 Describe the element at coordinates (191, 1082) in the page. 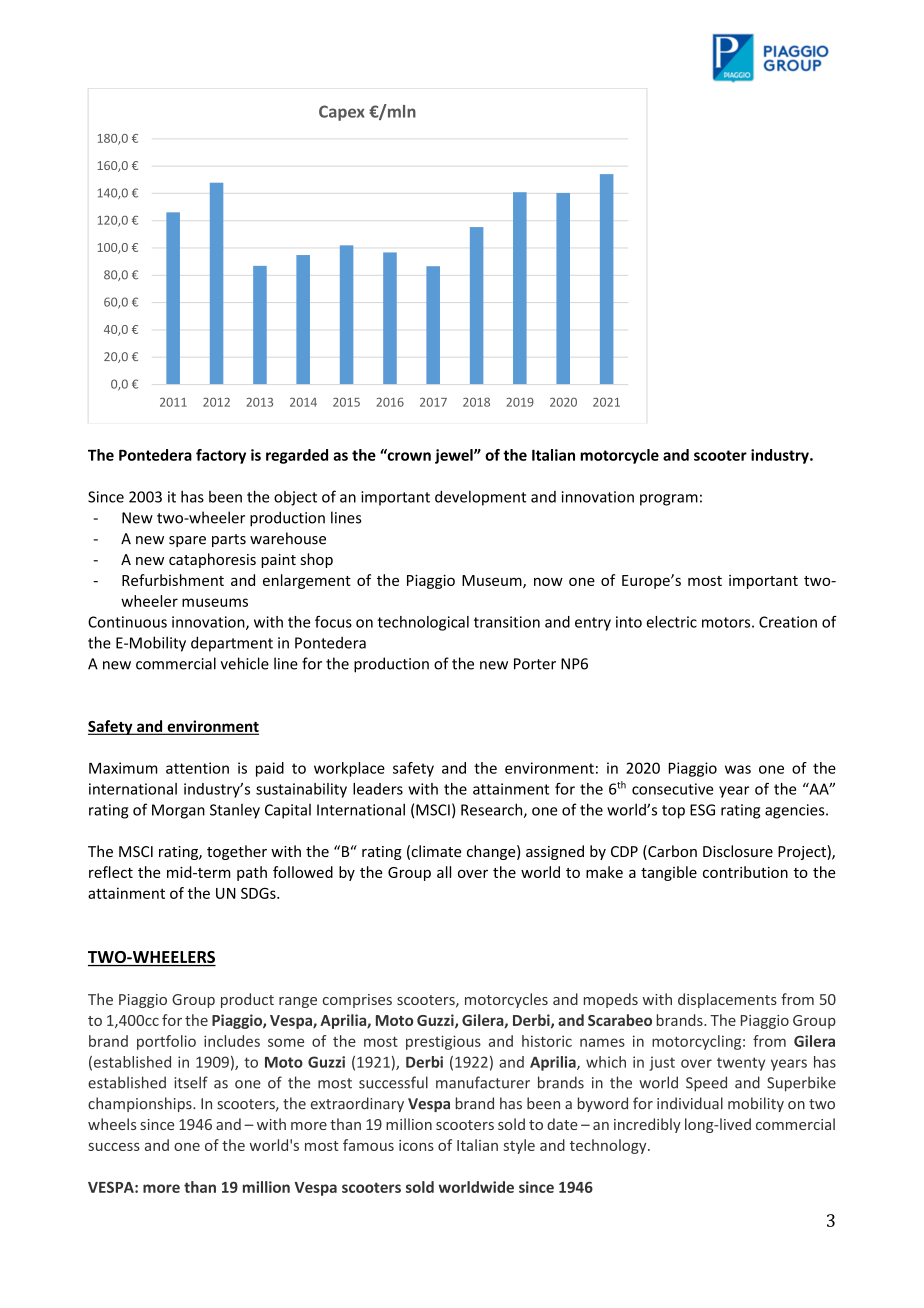

I see `itself` at that location.
